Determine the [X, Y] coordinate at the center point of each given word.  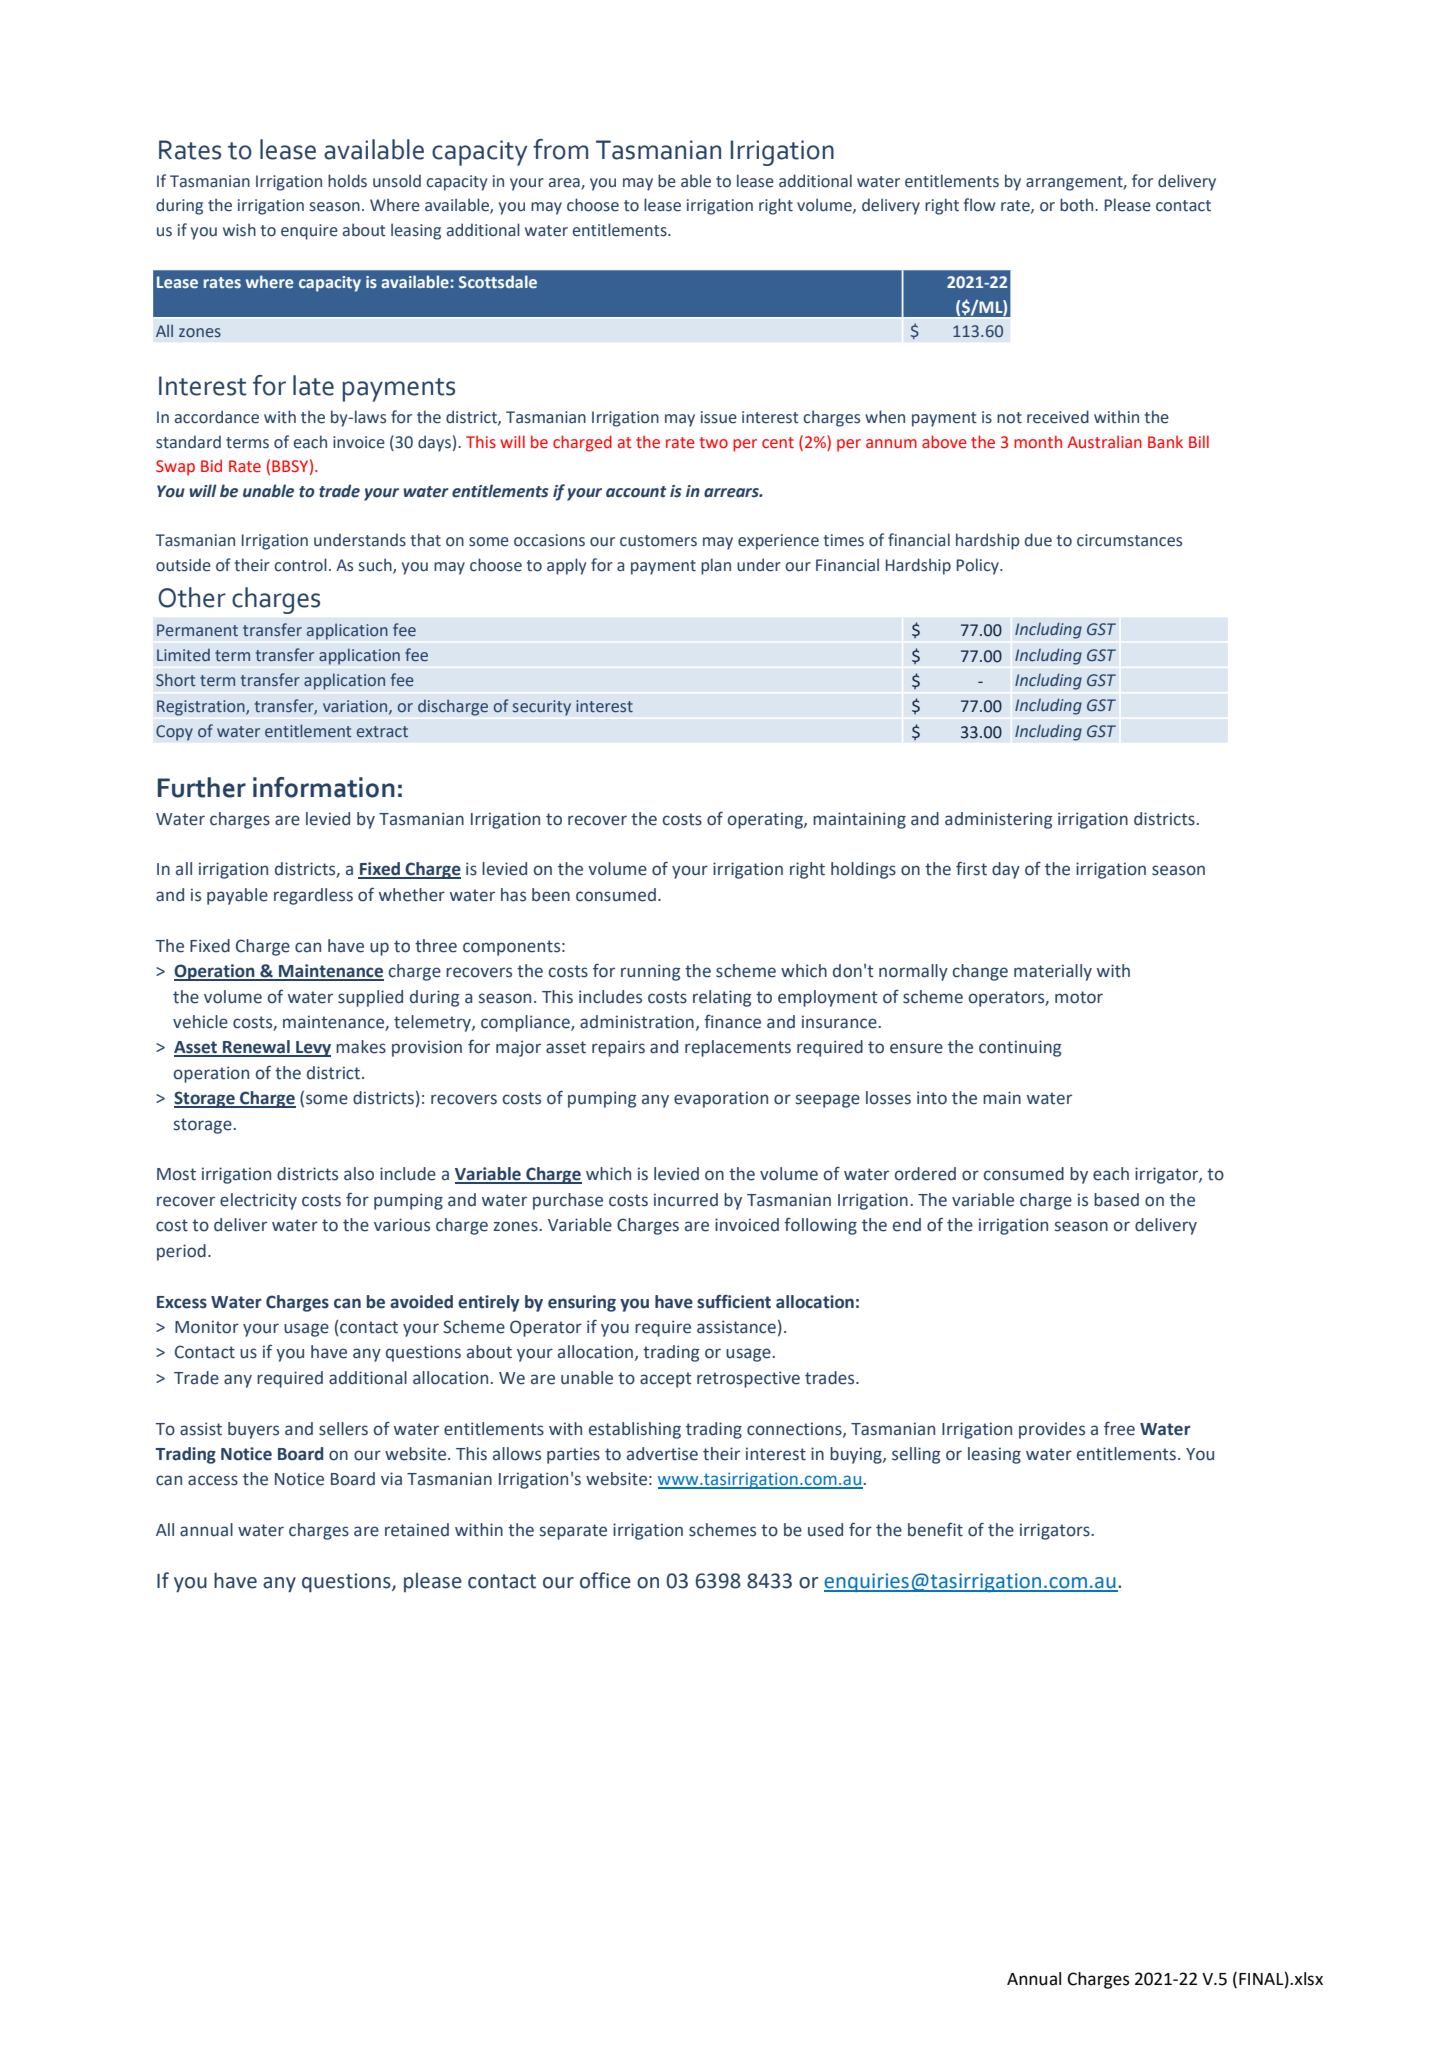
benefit [935, 1530]
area [565, 183]
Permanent [197, 630]
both [1078, 205]
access [213, 1480]
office [605, 1580]
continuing [1020, 1048]
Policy [979, 566]
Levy [312, 1049]
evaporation [721, 1099]
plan [716, 566]
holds [347, 181]
